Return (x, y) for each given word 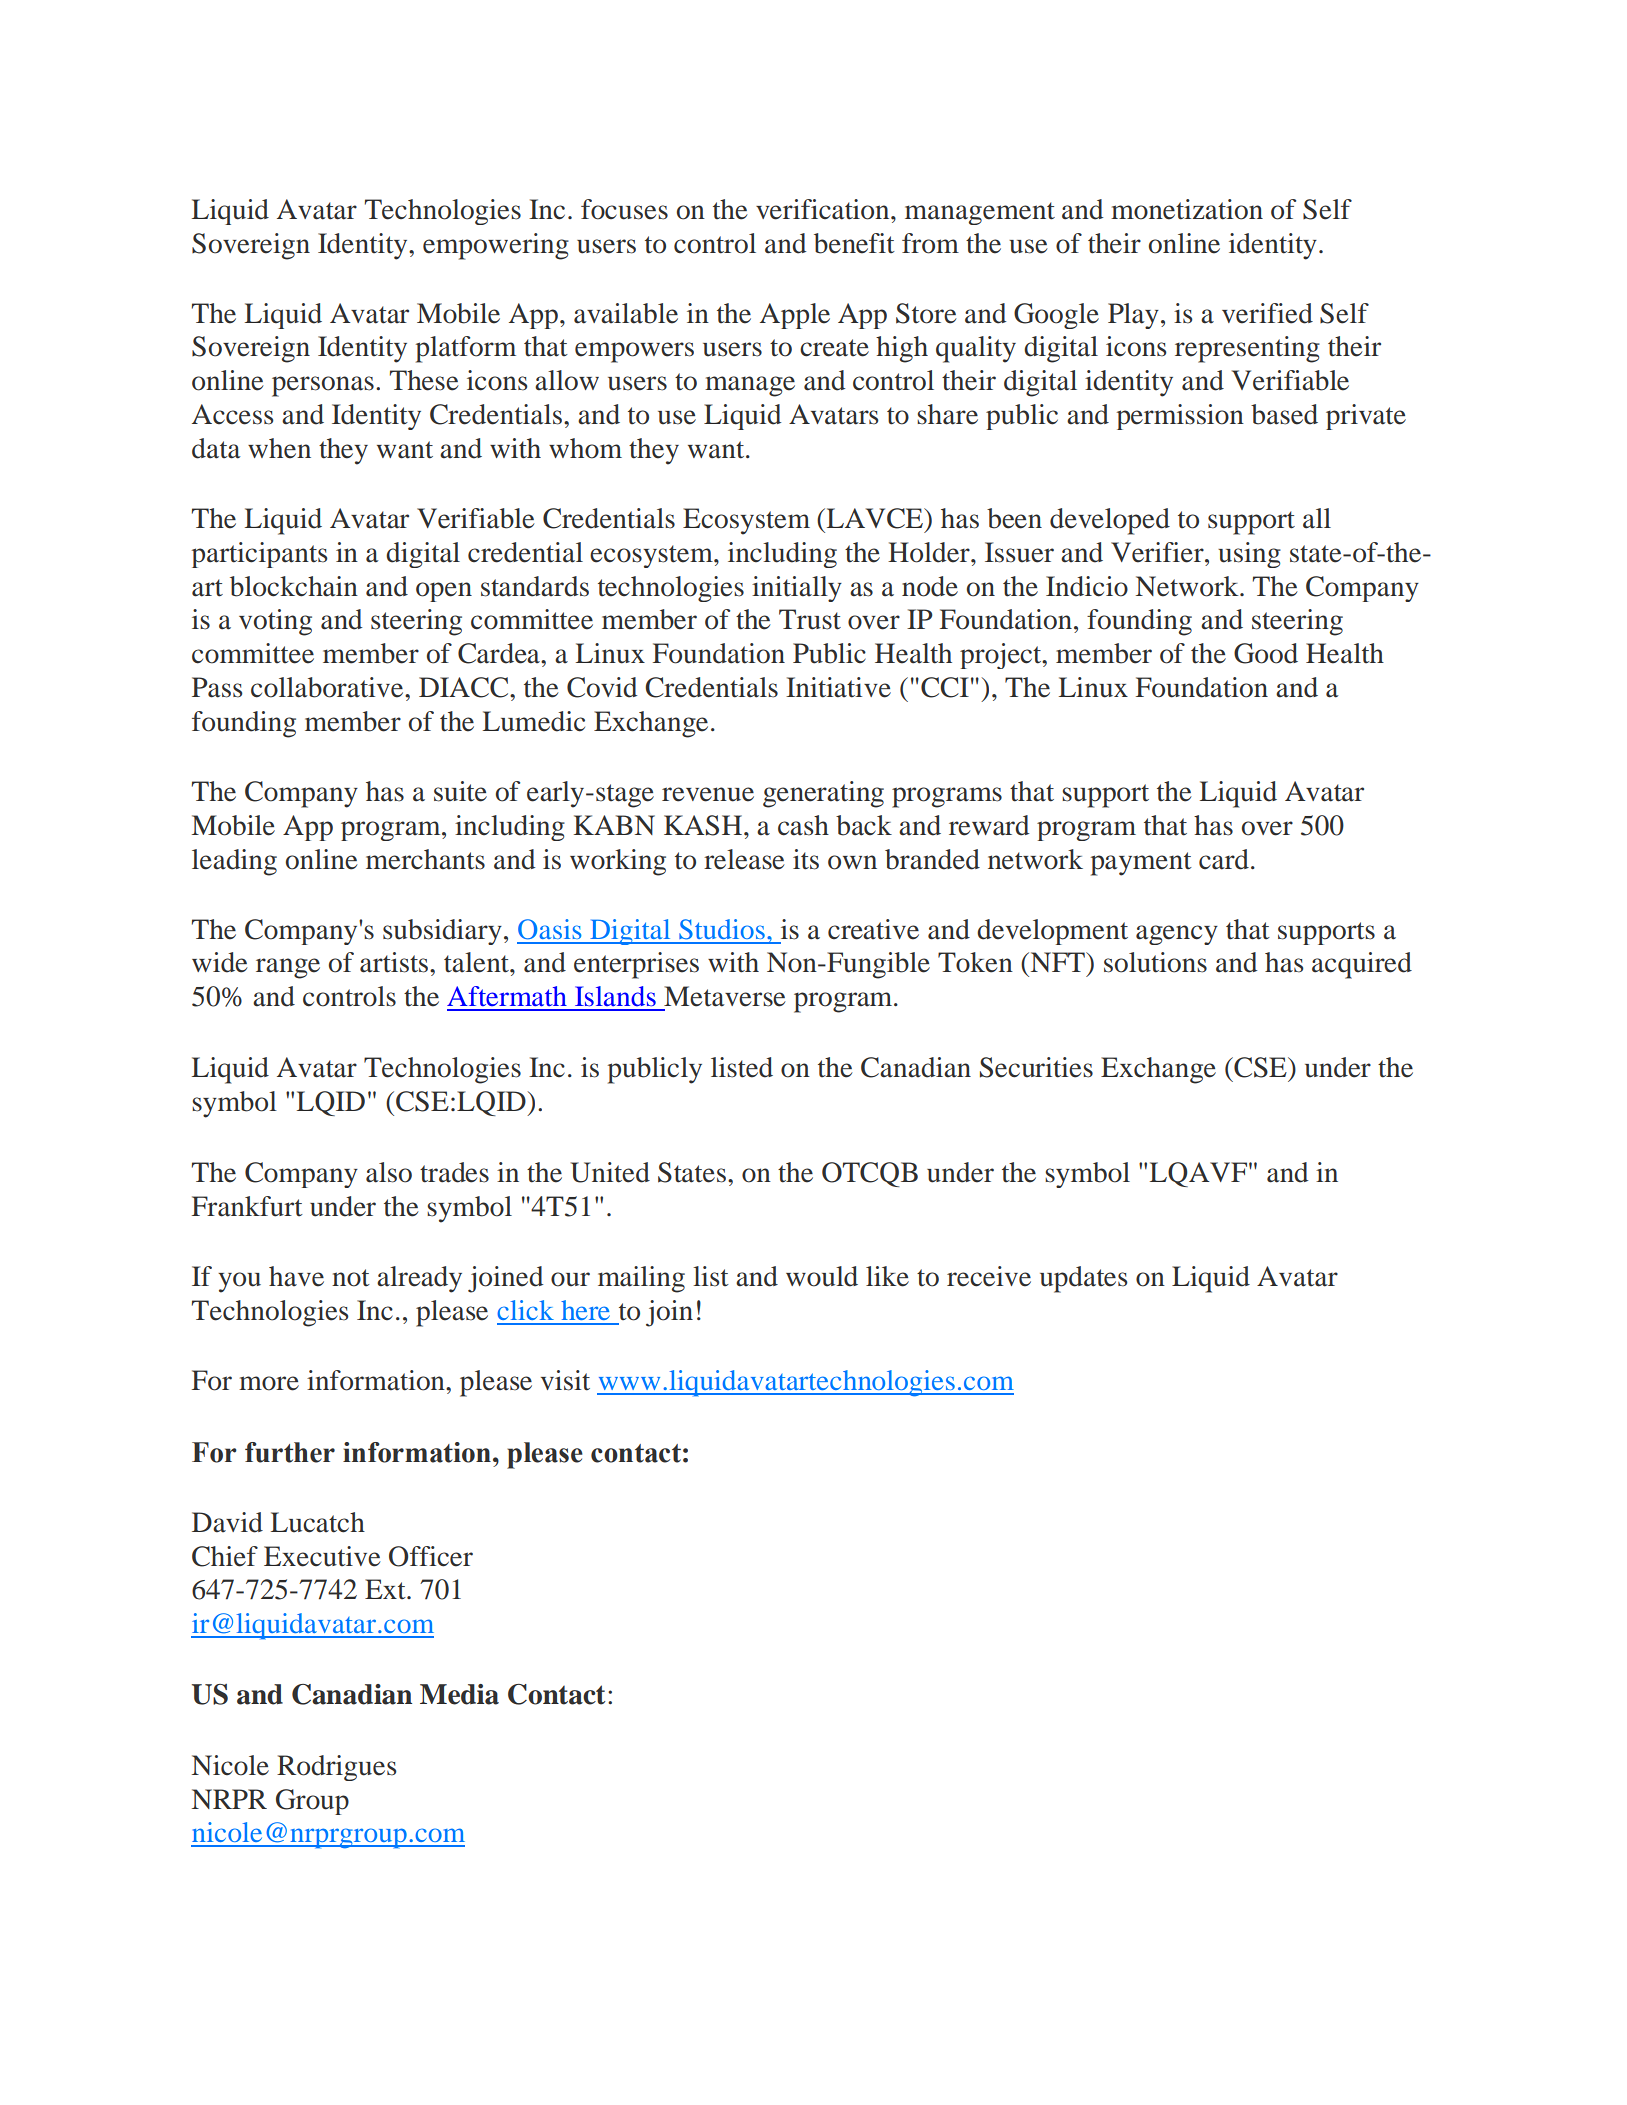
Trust (810, 619)
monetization (1187, 209)
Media (459, 1694)
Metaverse (725, 996)
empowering (496, 246)
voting (275, 622)
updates (1084, 1279)
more (269, 1383)
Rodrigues (337, 1768)
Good (1266, 653)
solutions (1155, 962)
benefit (854, 243)
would (822, 1276)
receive (989, 1276)
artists (395, 962)
